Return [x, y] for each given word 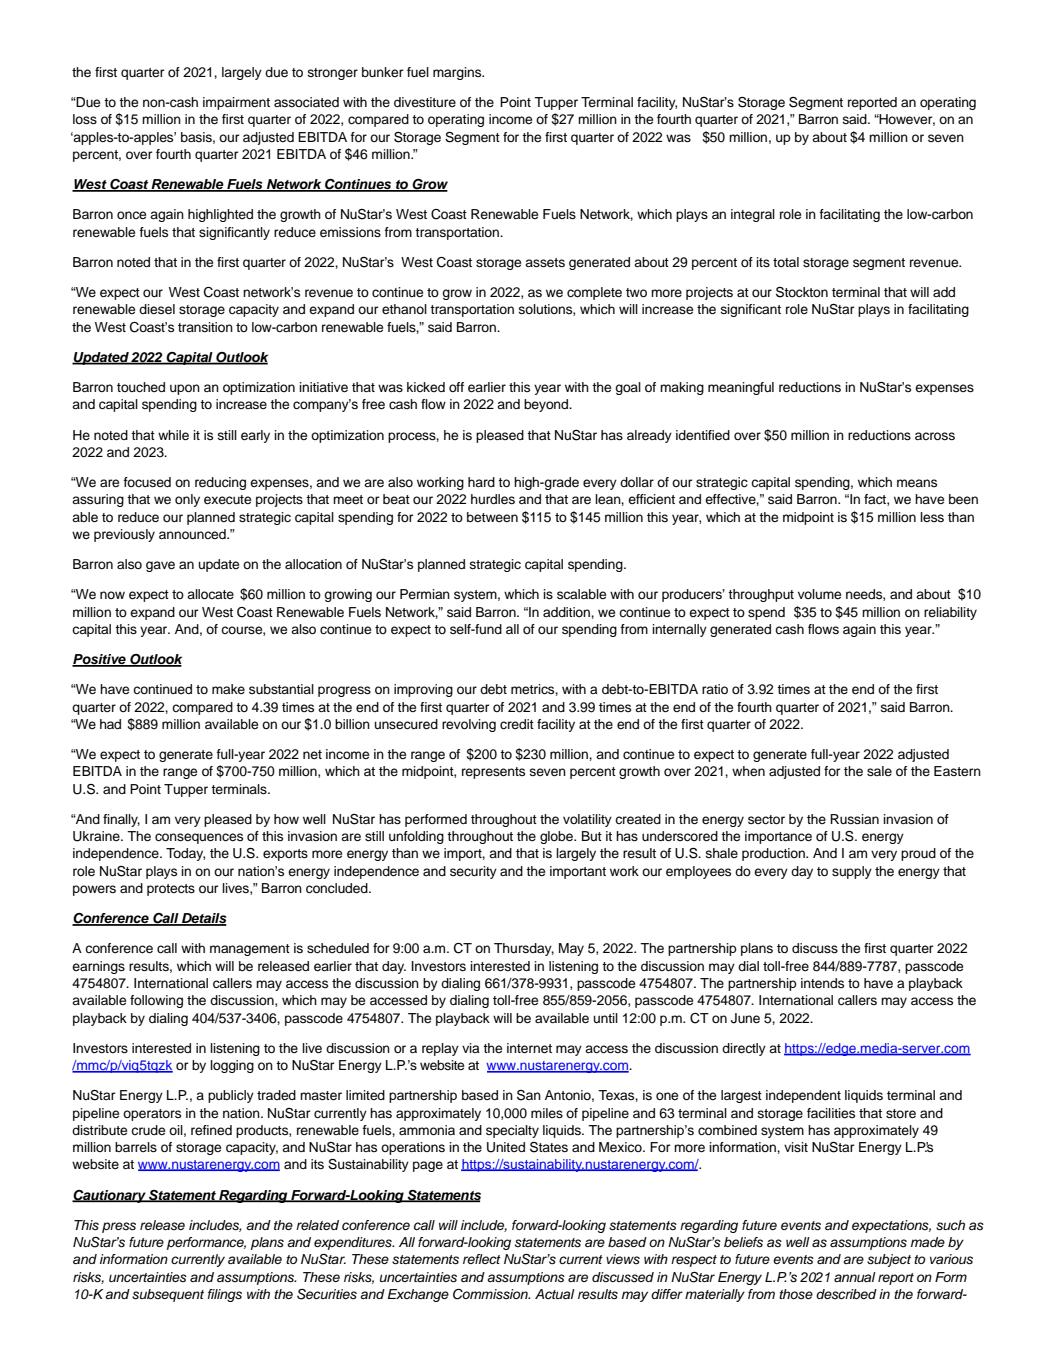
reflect [482, 1259]
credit [517, 724]
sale [879, 771]
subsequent [168, 1295]
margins [458, 73]
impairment [236, 103]
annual [855, 1277]
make [228, 689]
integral [753, 215]
